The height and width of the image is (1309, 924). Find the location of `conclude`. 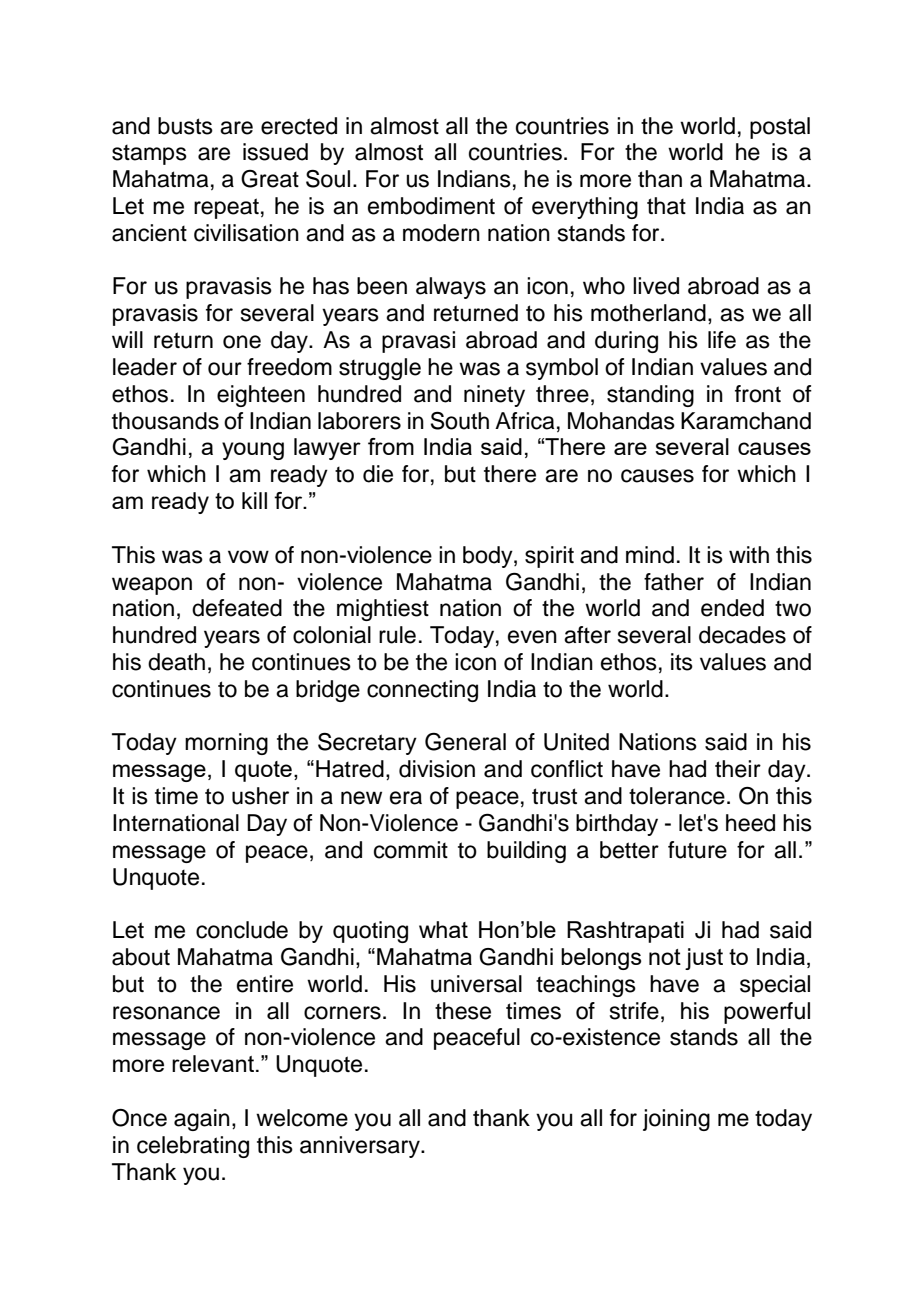

conclude is located at coordinates (242, 930).
